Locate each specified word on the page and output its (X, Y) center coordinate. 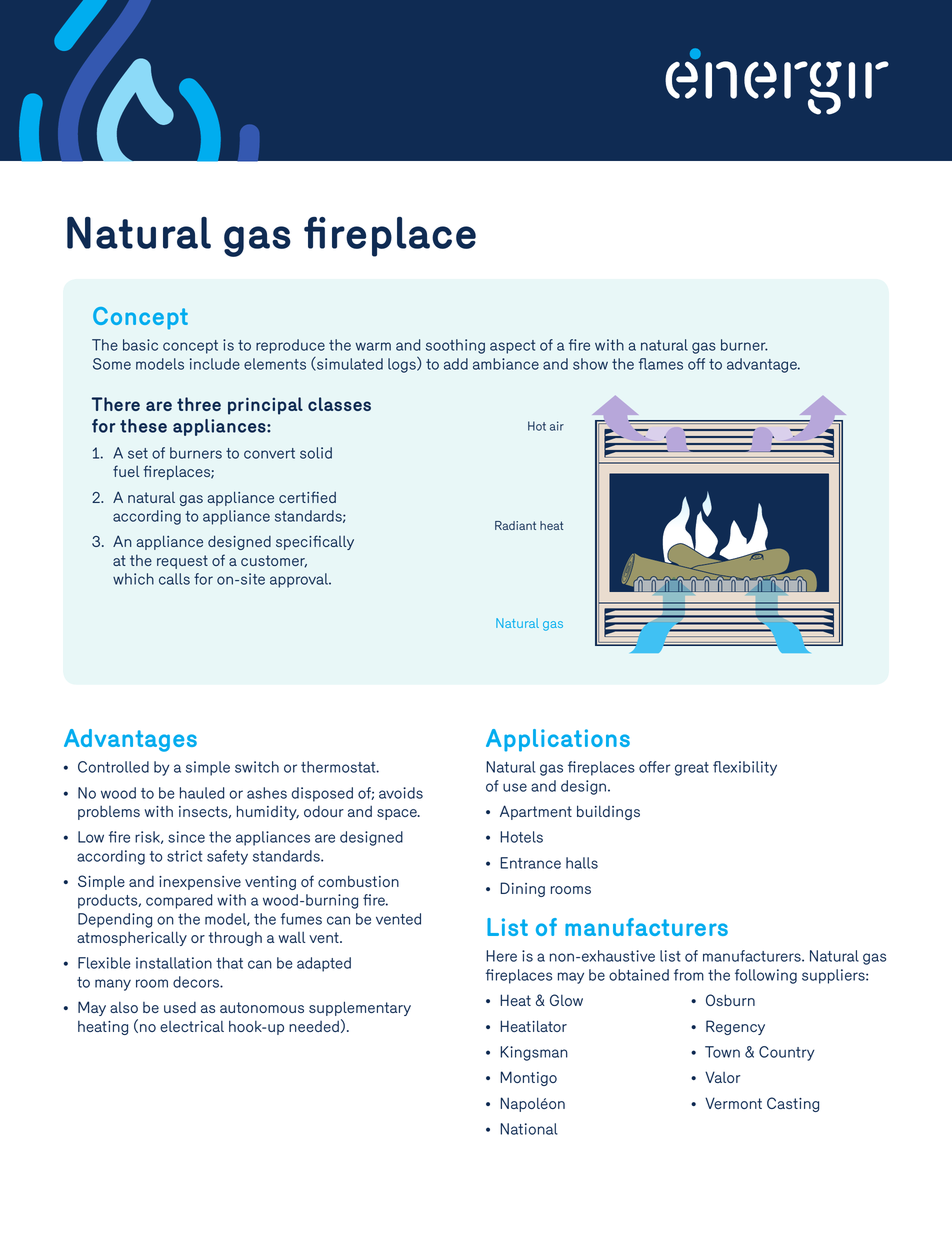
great (692, 769)
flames (661, 364)
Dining (522, 889)
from (689, 975)
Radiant (515, 525)
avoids (401, 793)
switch (257, 767)
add (456, 364)
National (529, 1129)
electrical (192, 1026)
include (215, 364)
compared (179, 901)
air (557, 426)
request (182, 562)
